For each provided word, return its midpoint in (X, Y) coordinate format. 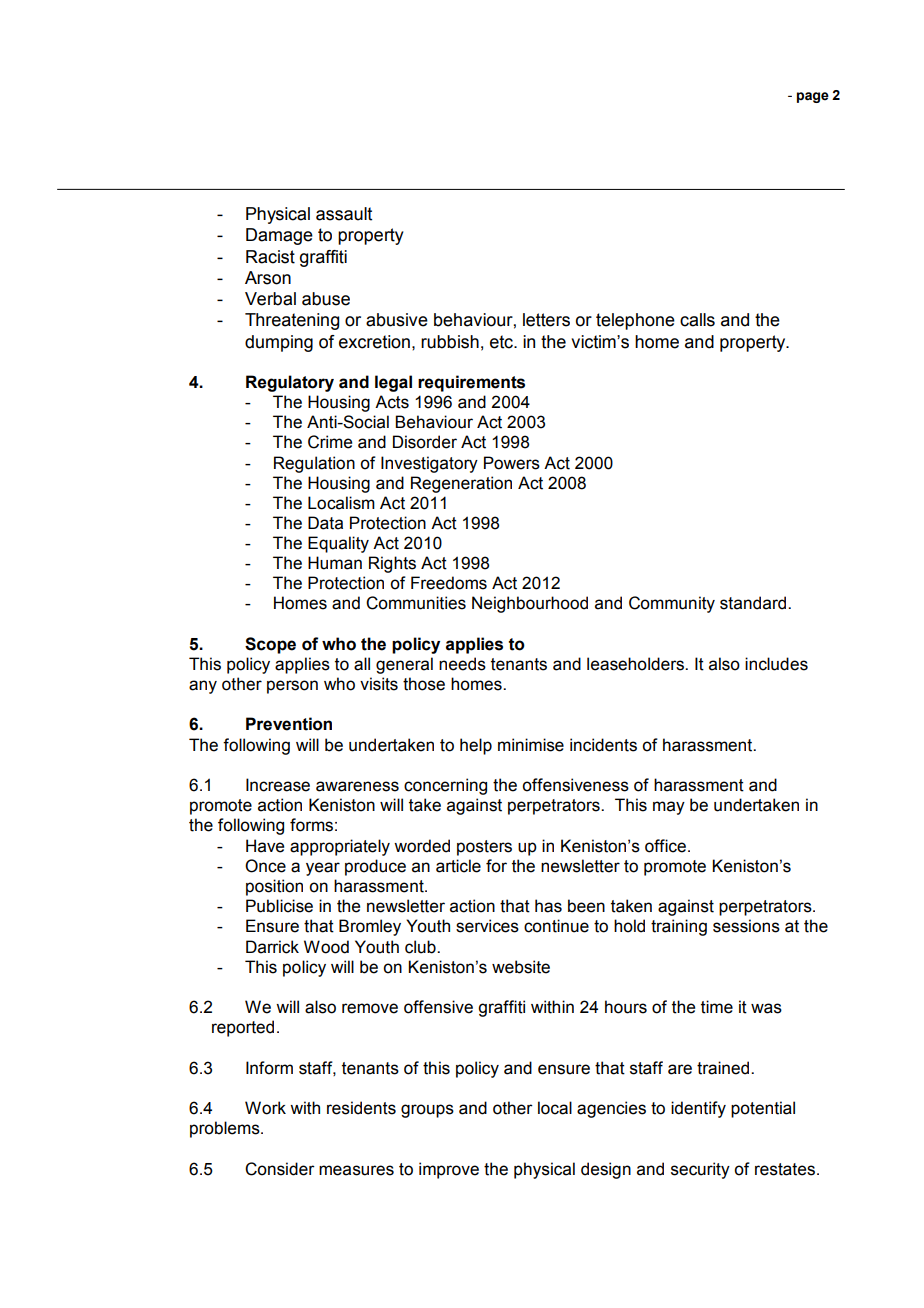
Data (325, 523)
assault (344, 214)
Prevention (289, 724)
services (487, 926)
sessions (746, 926)
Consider (280, 1169)
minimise (531, 745)
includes (776, 664)
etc (503, 342)
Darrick (272, 947)
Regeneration (461, 484)
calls (697, 320)
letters (546, 320)
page (813, 97)
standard (753, 603)
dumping (279, 343)
